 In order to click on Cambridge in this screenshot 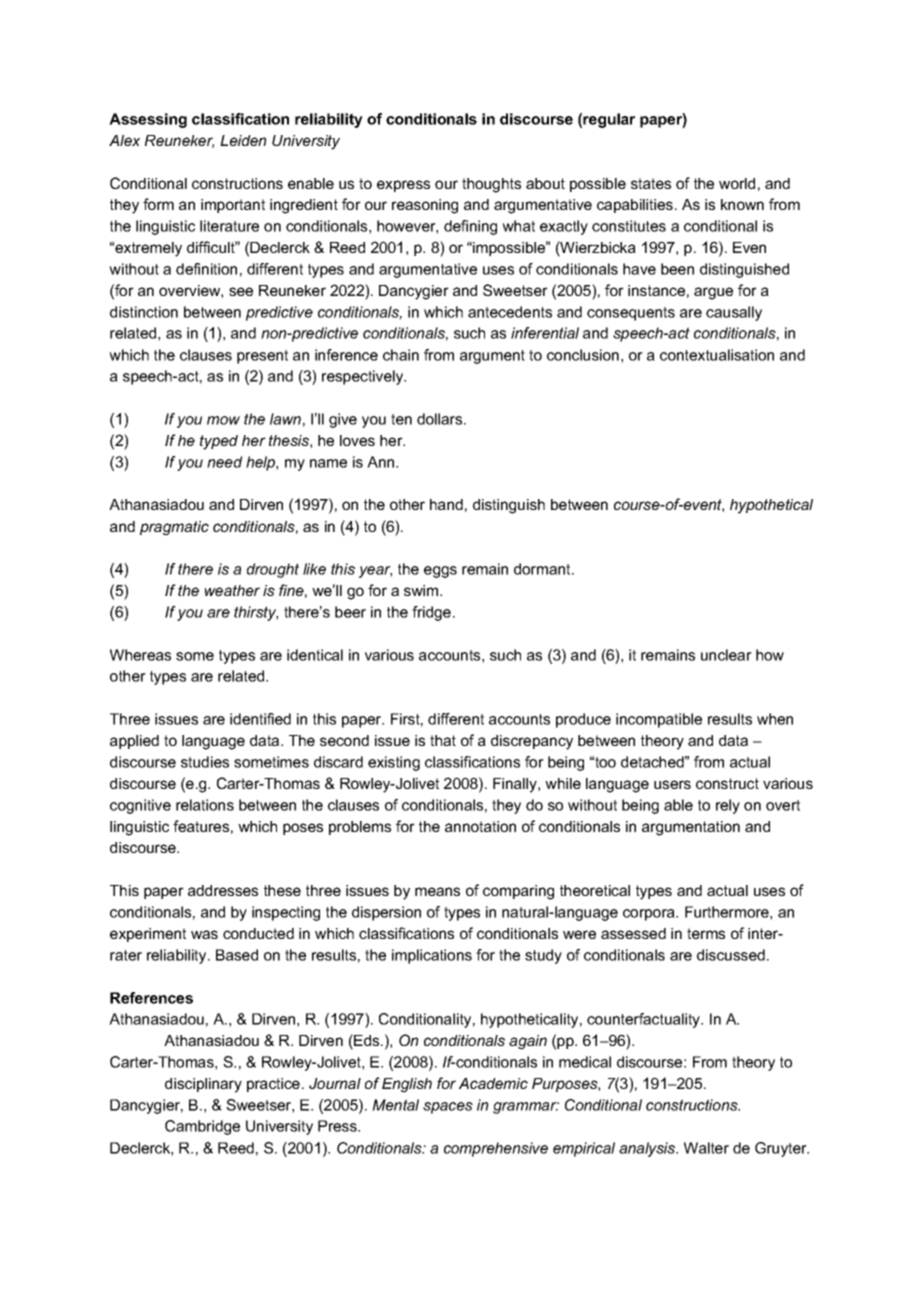, I will do `click(202, 1127)`.
